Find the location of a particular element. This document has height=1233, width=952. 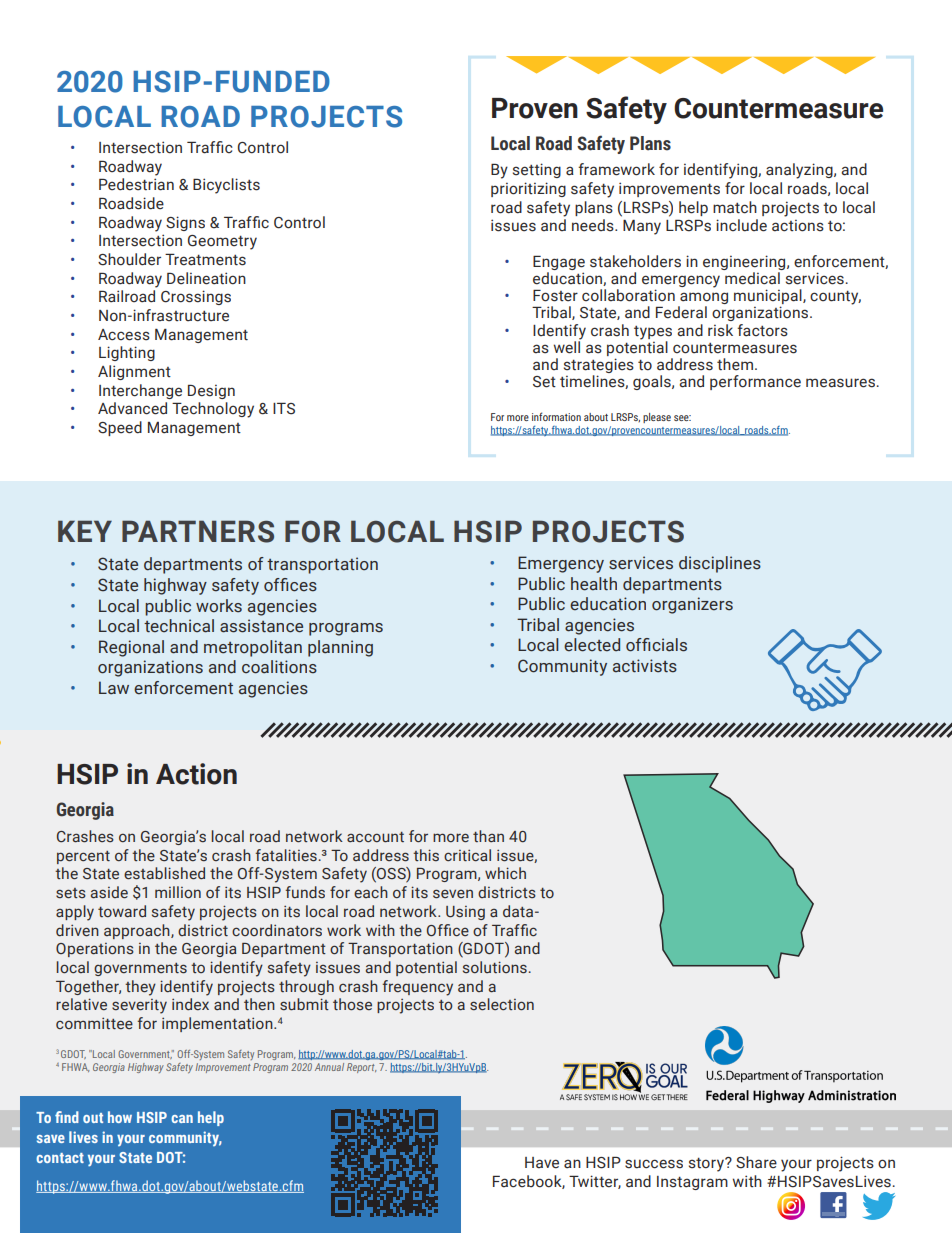

story is located at coordinates (707, 1164).
